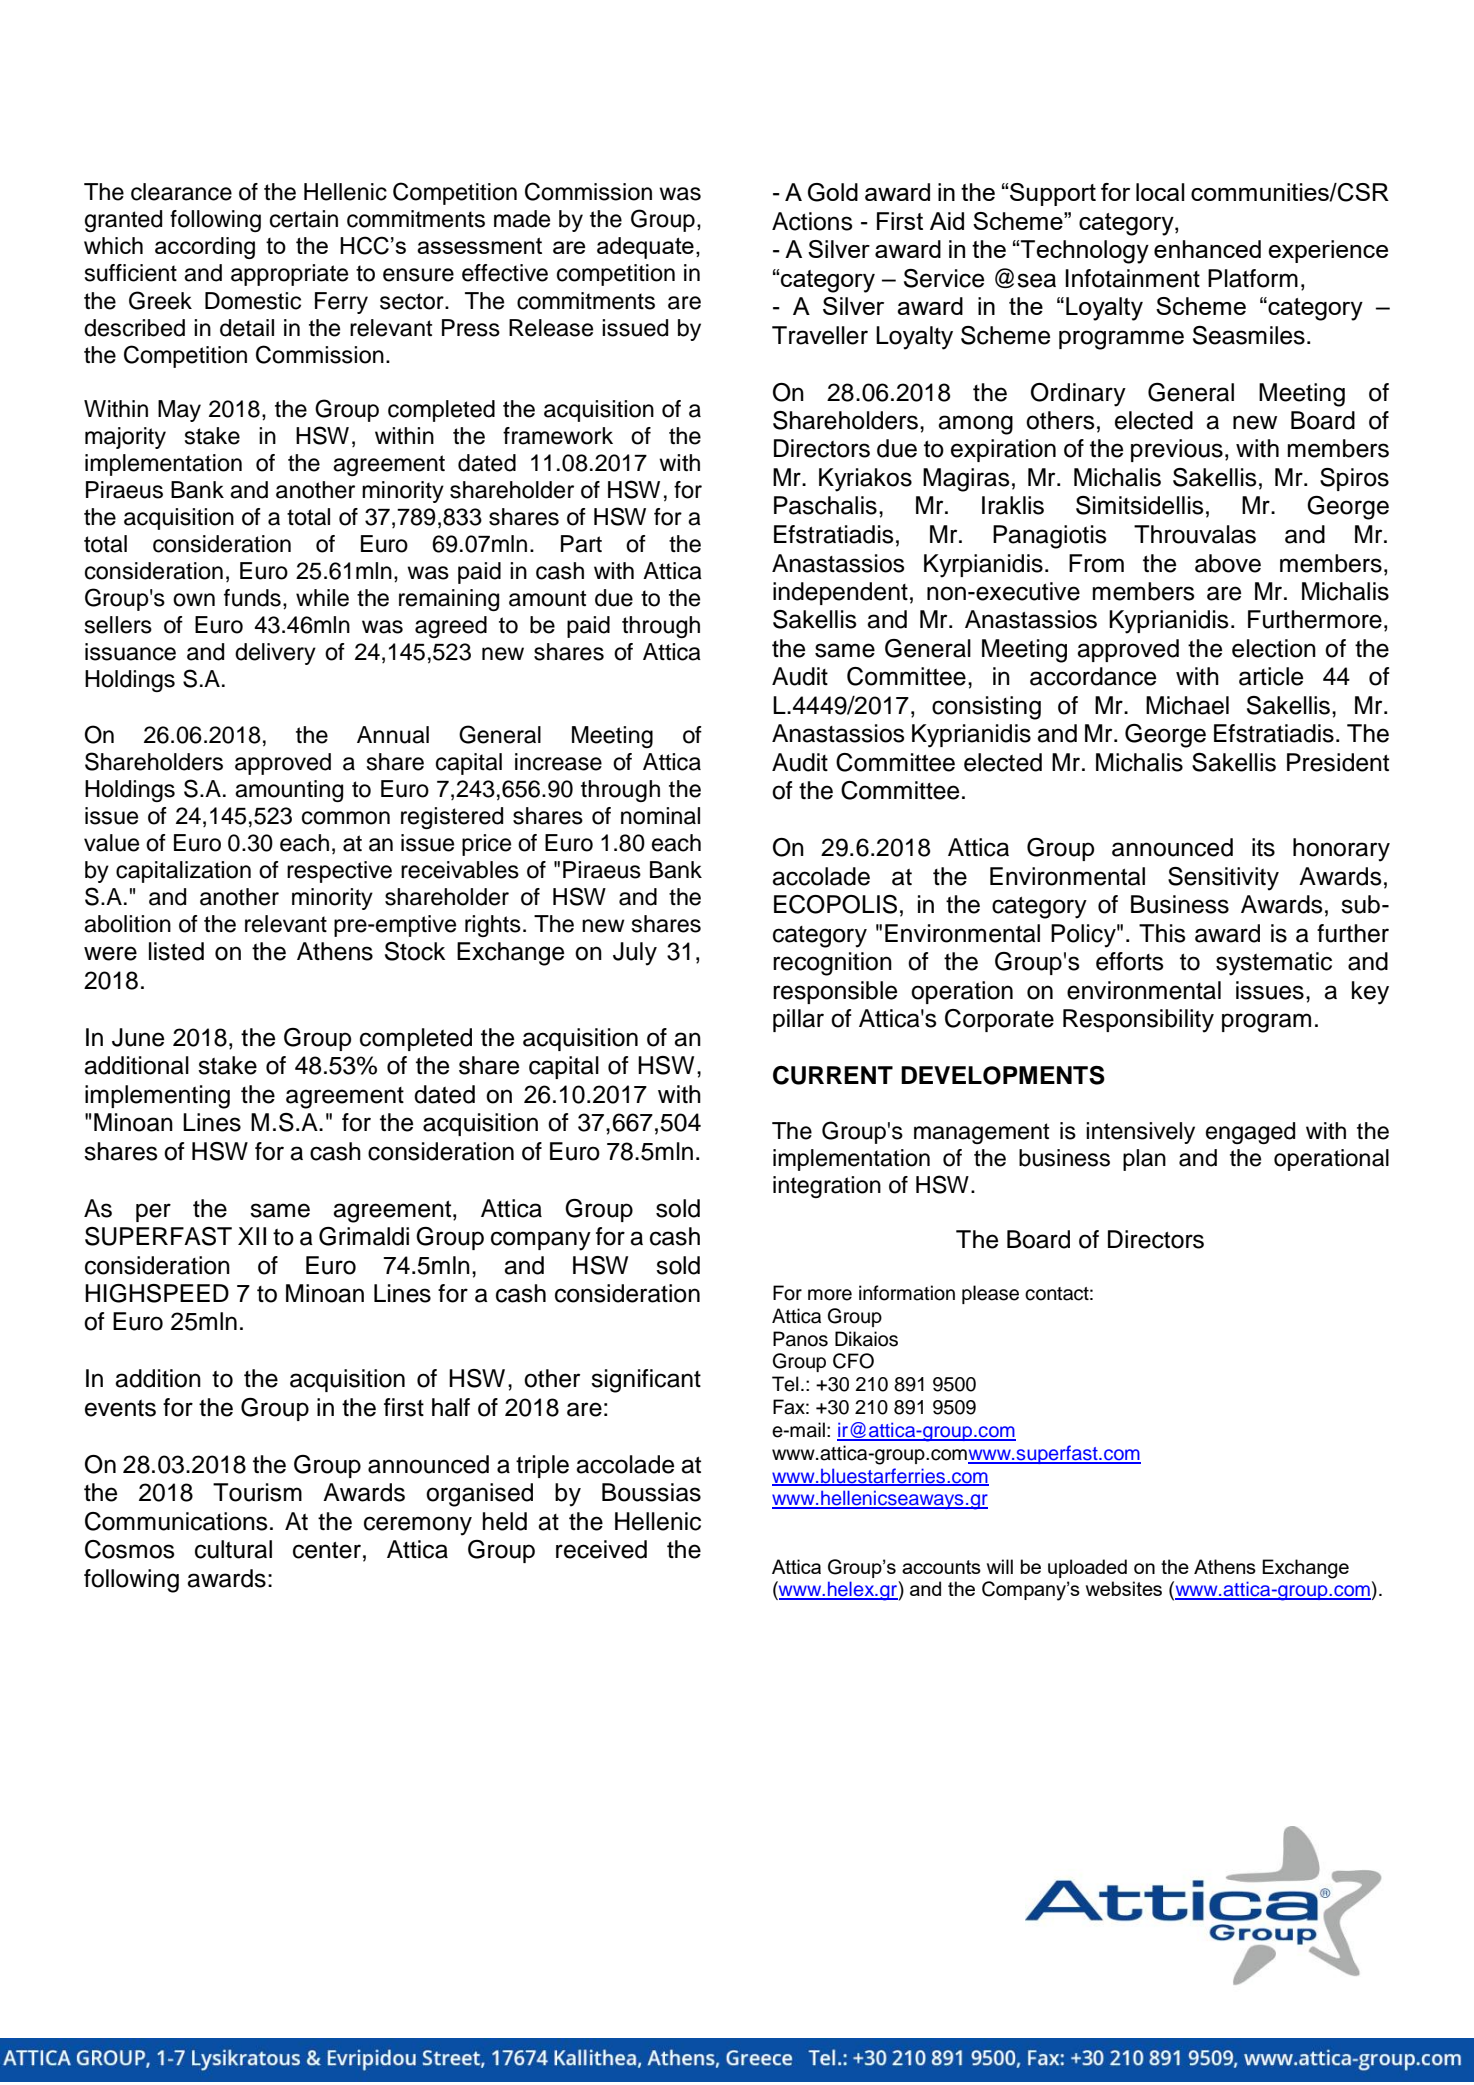  Describe the element at coordinates (601, 1549) in the document. I see `received` at that location.
